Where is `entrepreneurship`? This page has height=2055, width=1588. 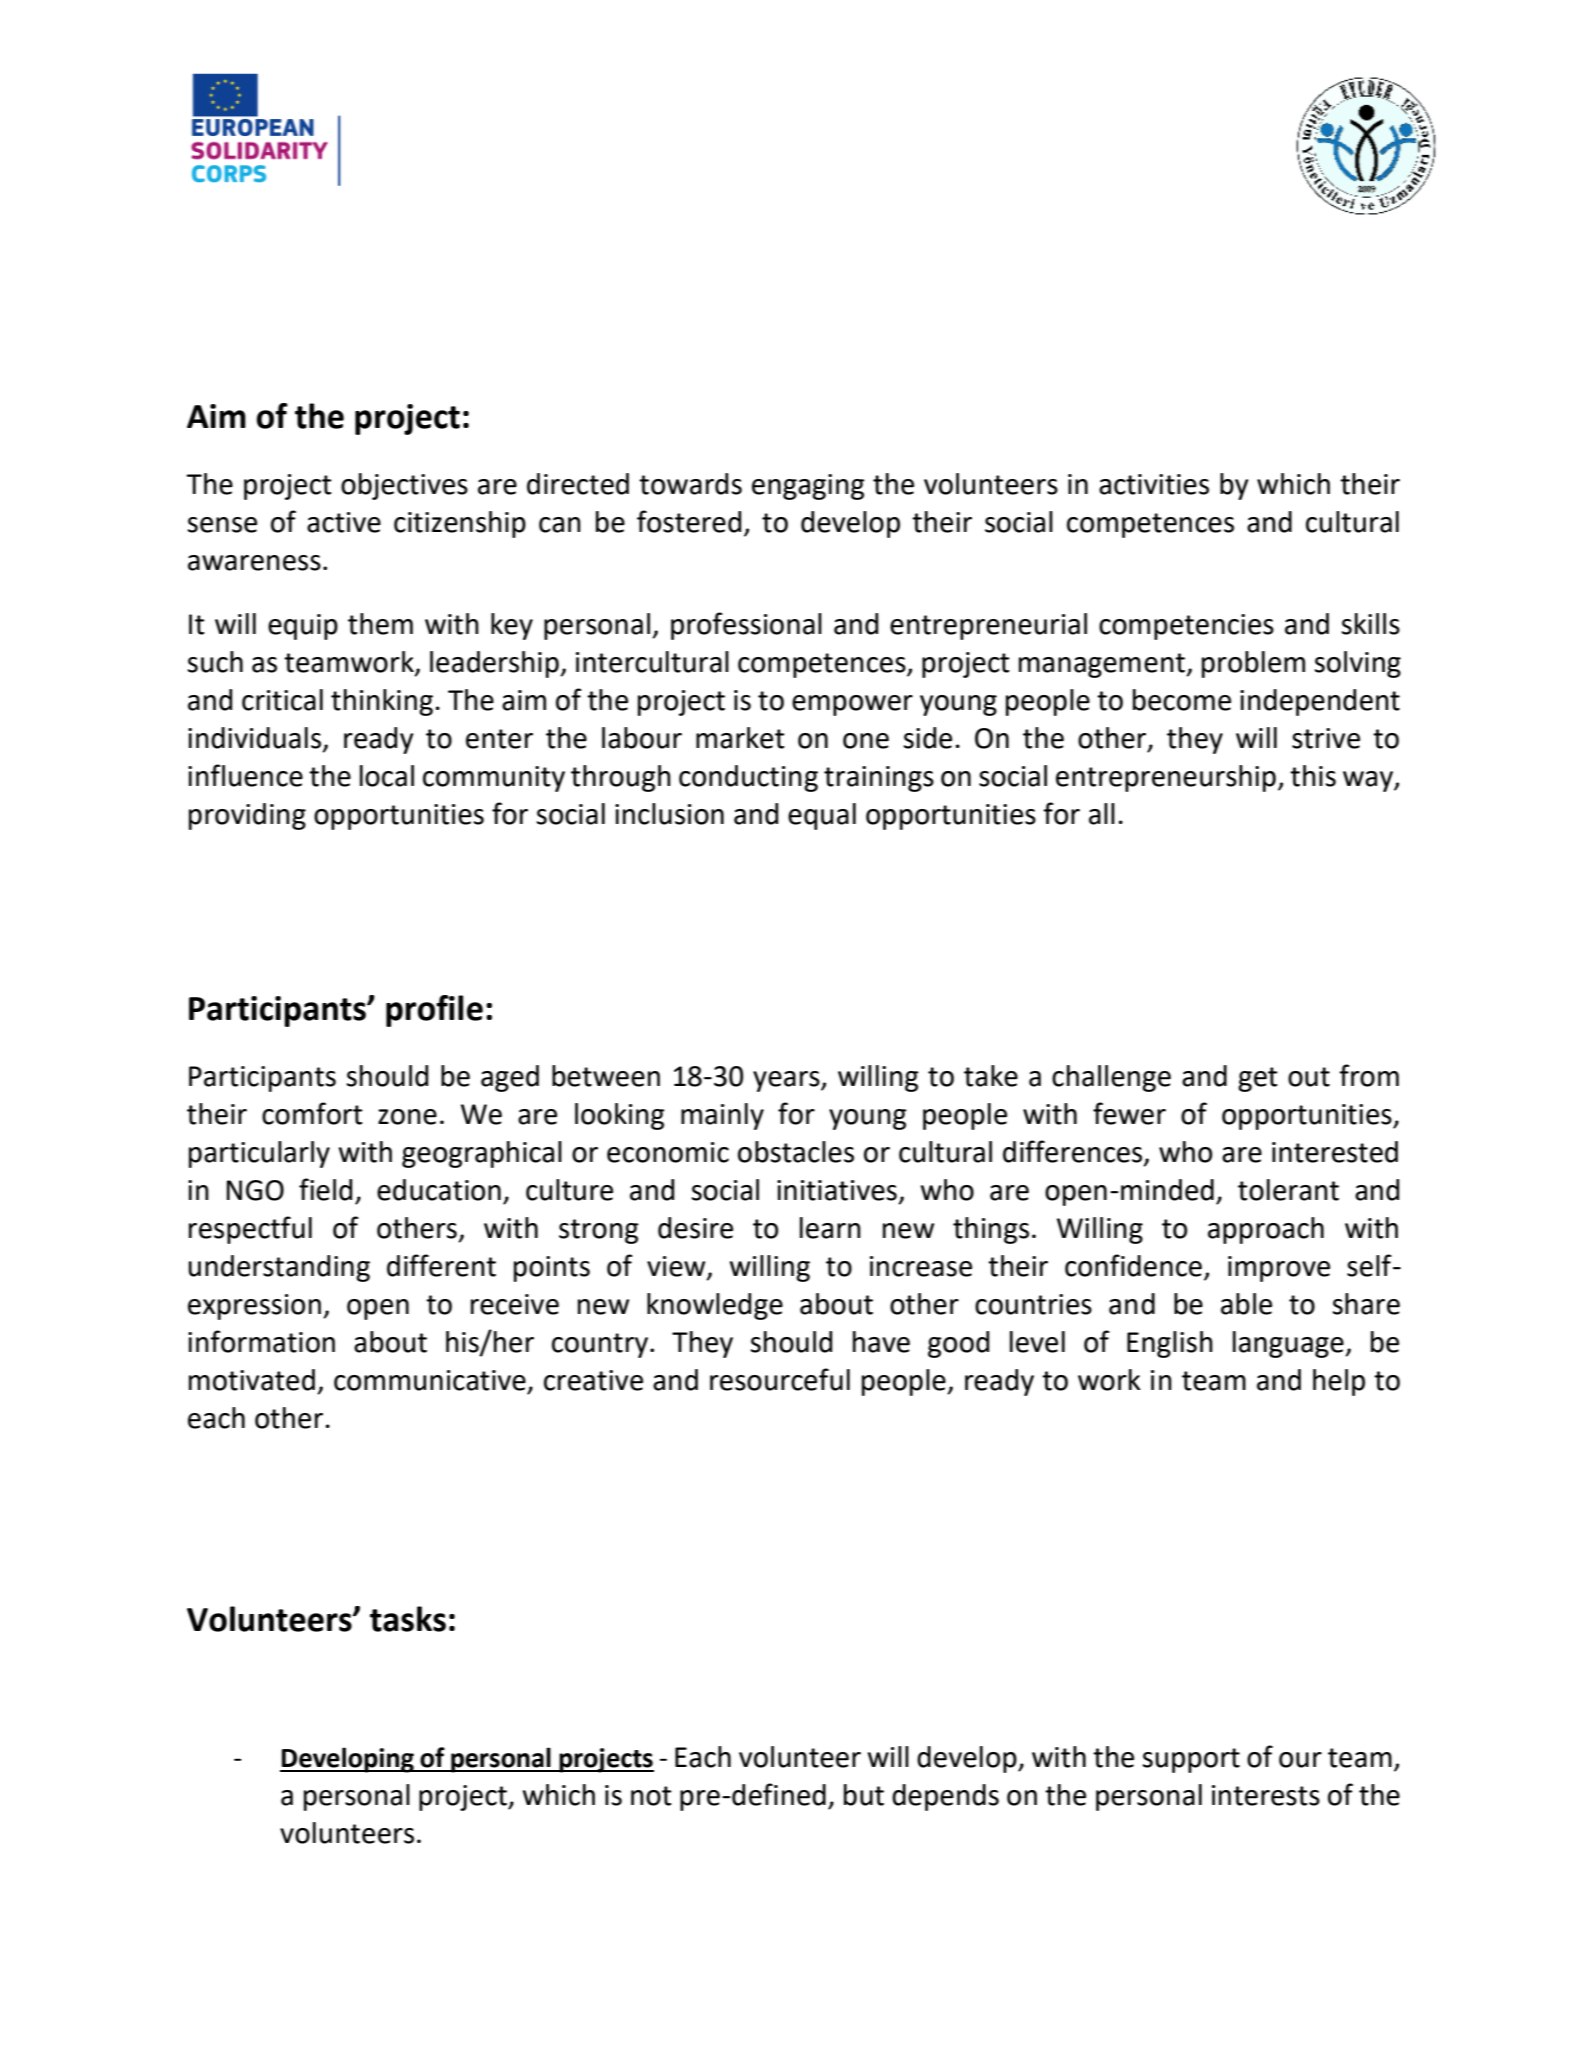
entrepreneurship is located at coordinates (1166, 778).
